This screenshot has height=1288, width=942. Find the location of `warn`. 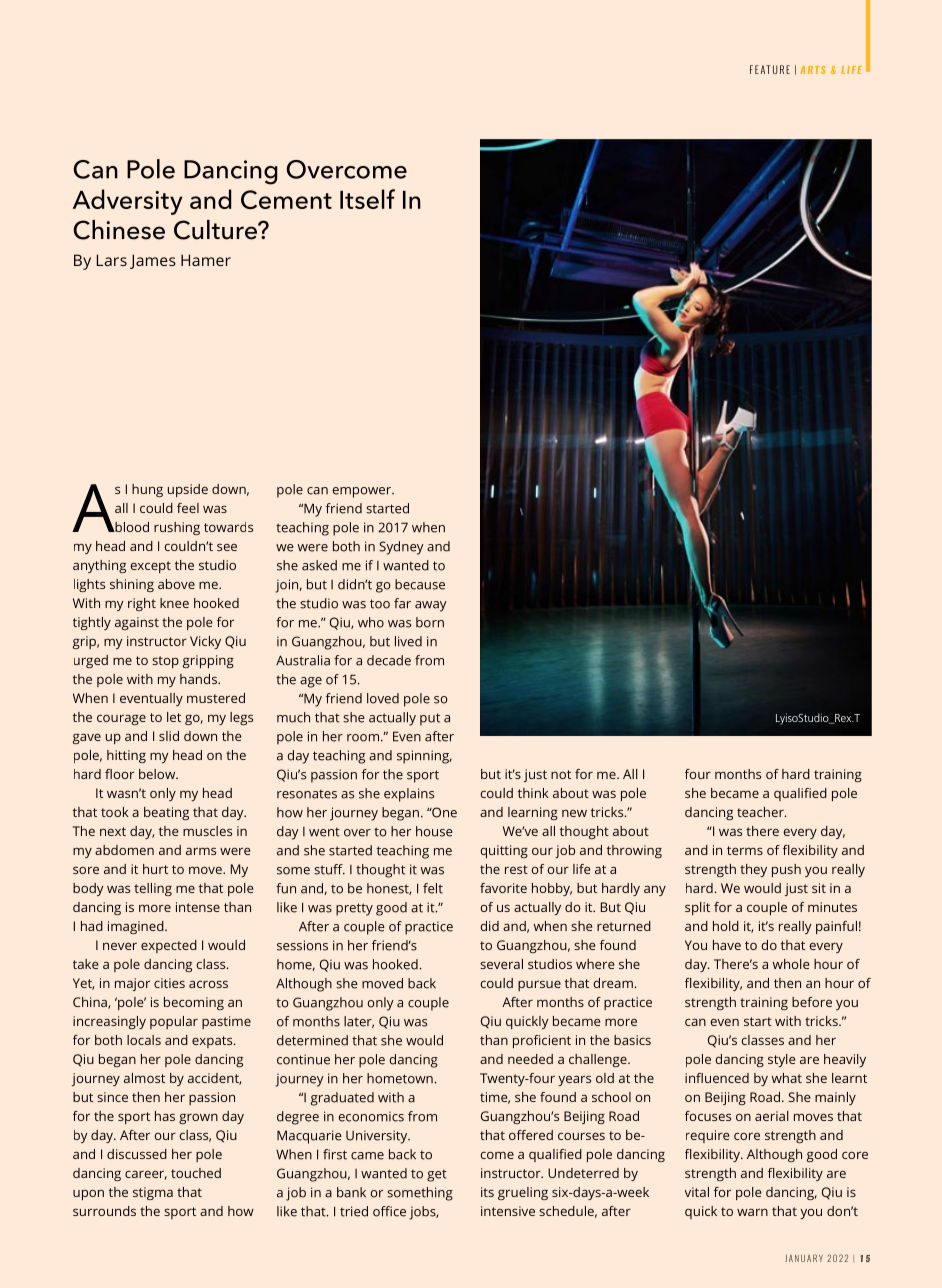

warn is located at coordinates (752, 1212).
